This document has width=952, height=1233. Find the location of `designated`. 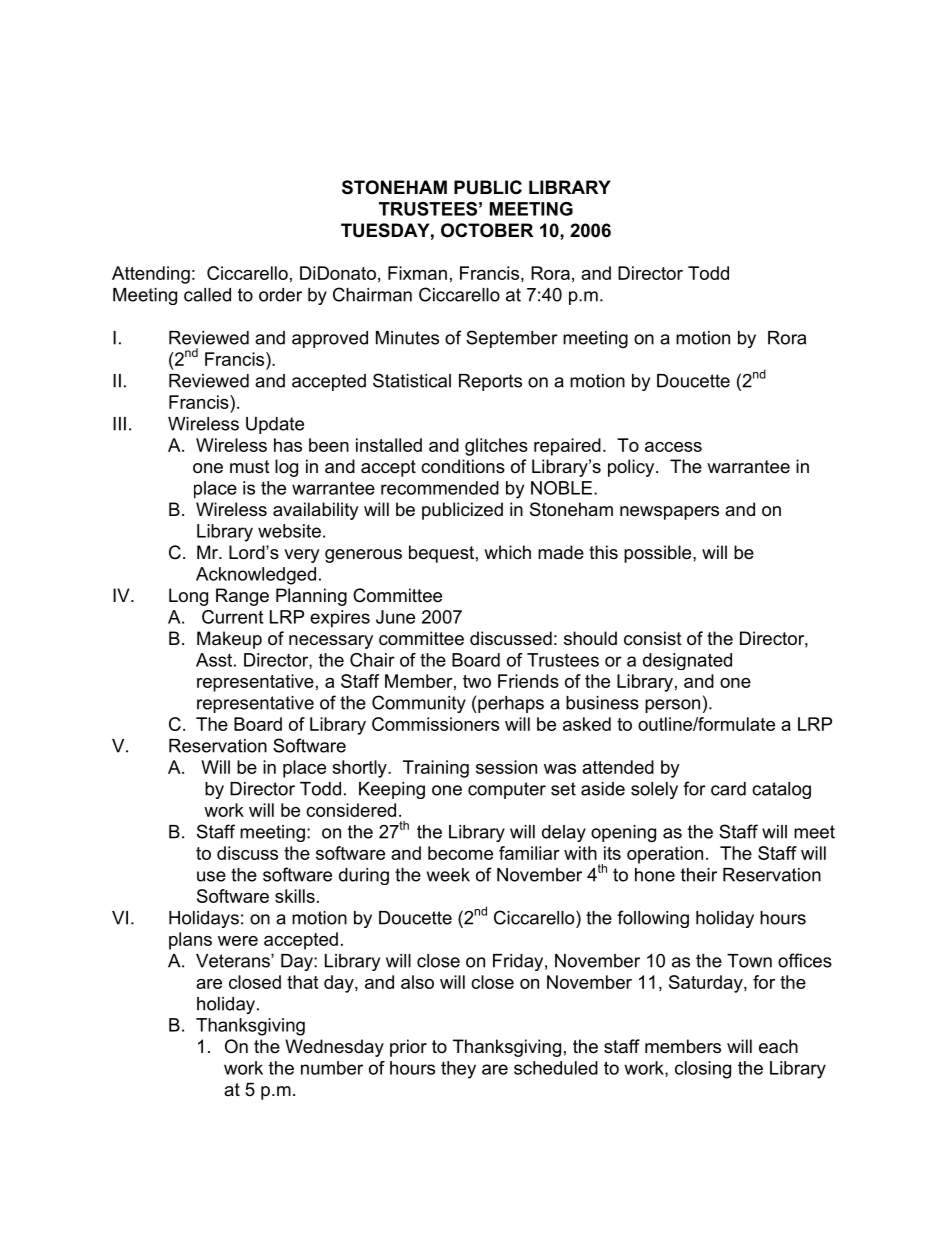

designated is located at coordinates (687, 661).
